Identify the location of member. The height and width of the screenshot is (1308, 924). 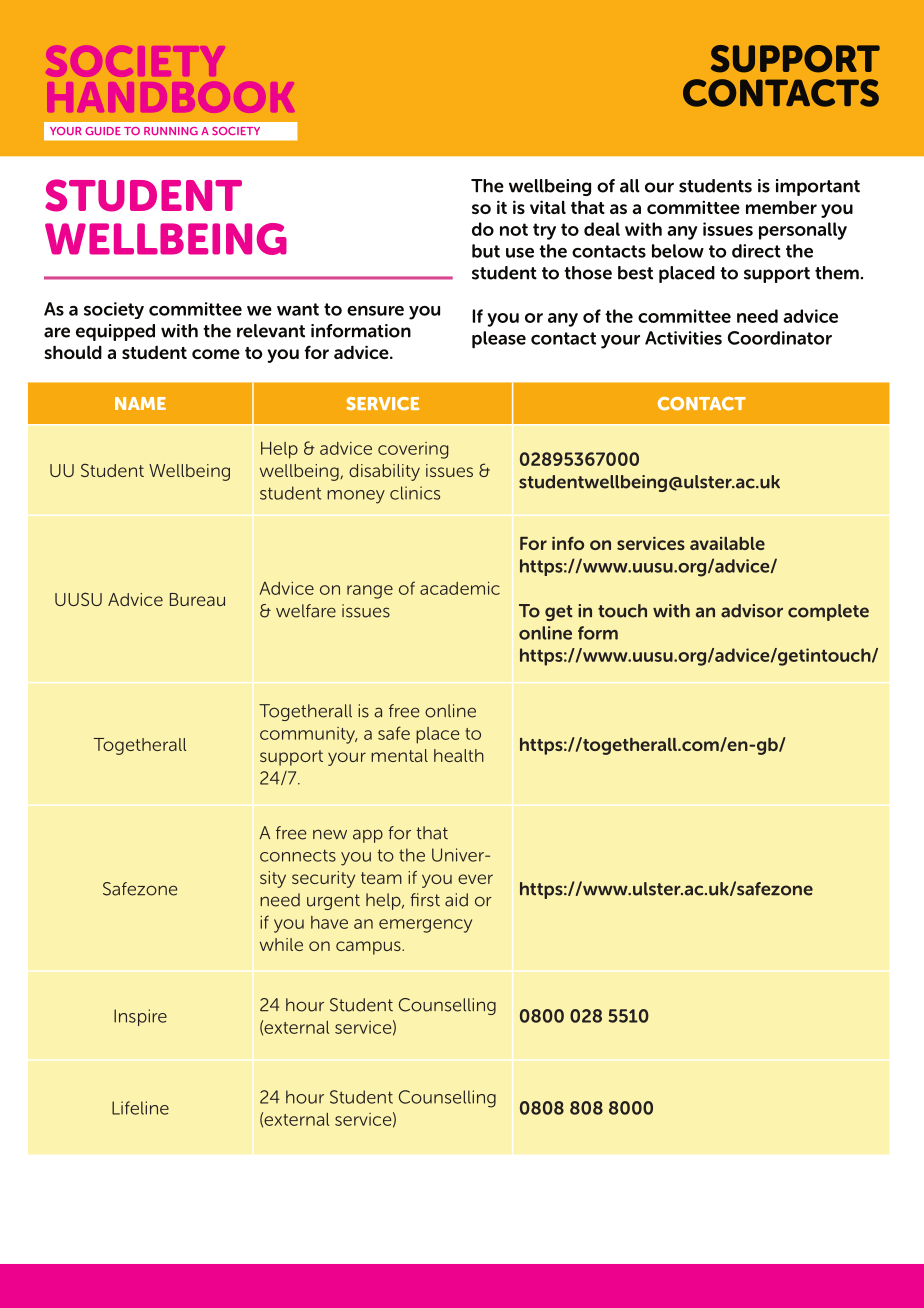
(781, 207).
